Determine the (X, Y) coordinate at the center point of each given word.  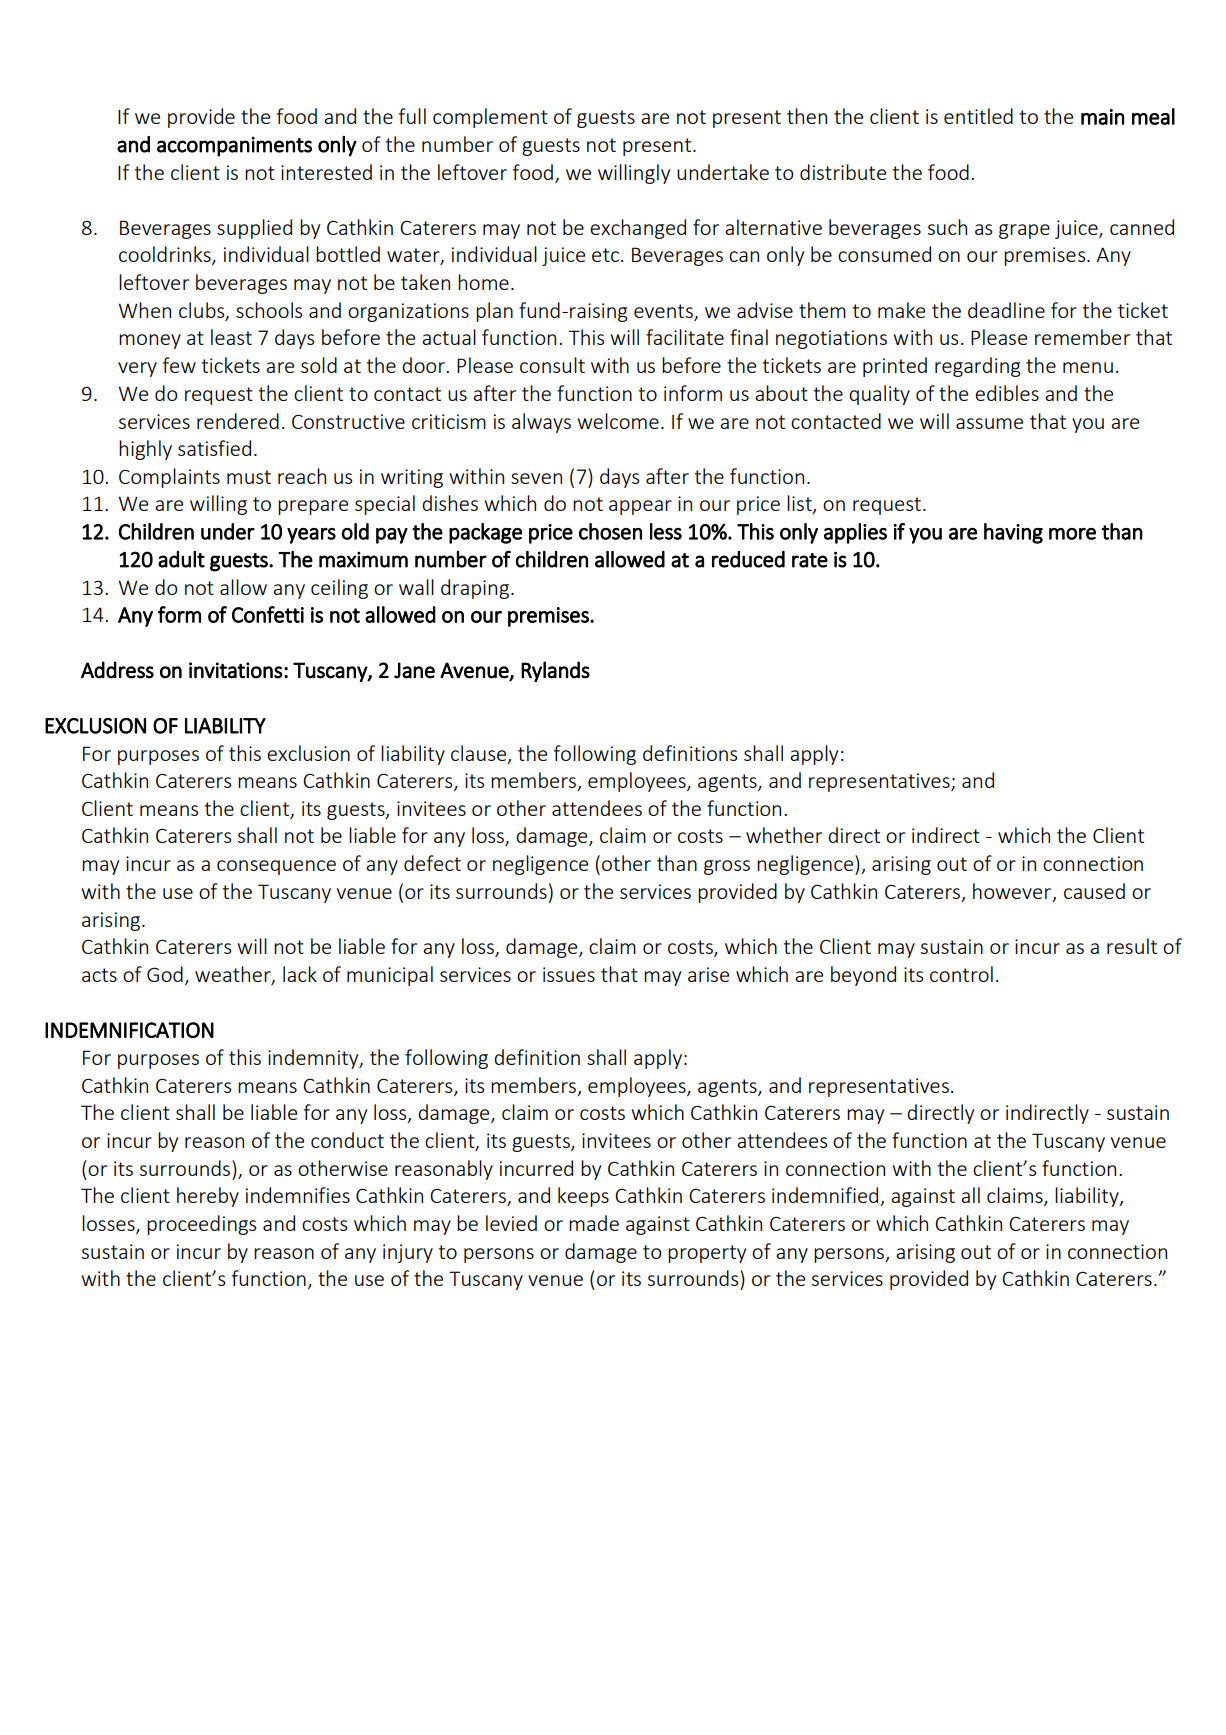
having (1013, 533)
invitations (236, 670)
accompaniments (234, 146)
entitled (978, 116)
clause (480, 754)
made (594, 1223)
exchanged (638, 229)
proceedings (201, 1225)
